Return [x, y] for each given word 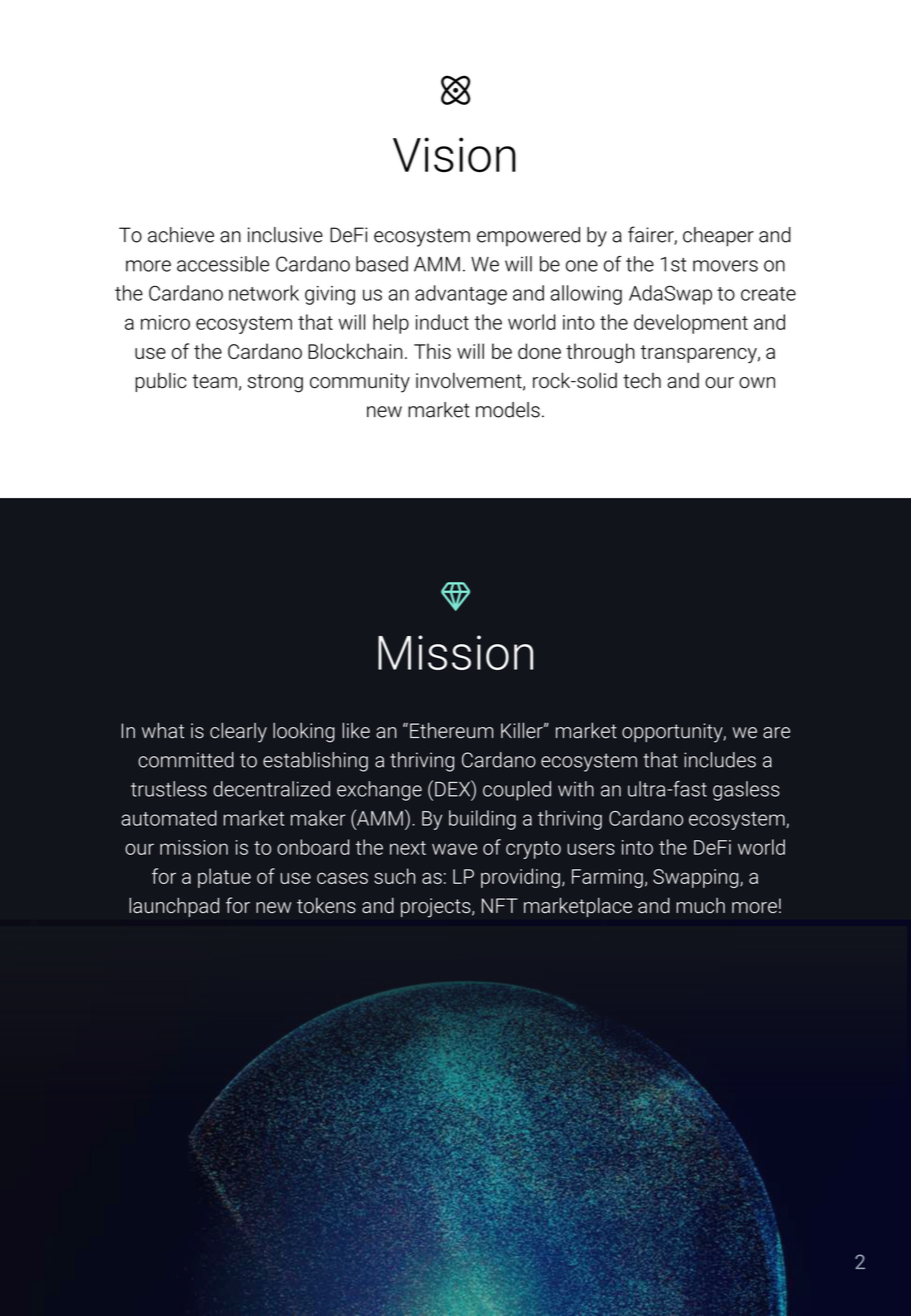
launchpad [174, 907]
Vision [454, 154]
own [757, 383]
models [508, 410]
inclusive [285, 235]
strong [275, 383]
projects [437, 908]
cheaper [718, 237]
